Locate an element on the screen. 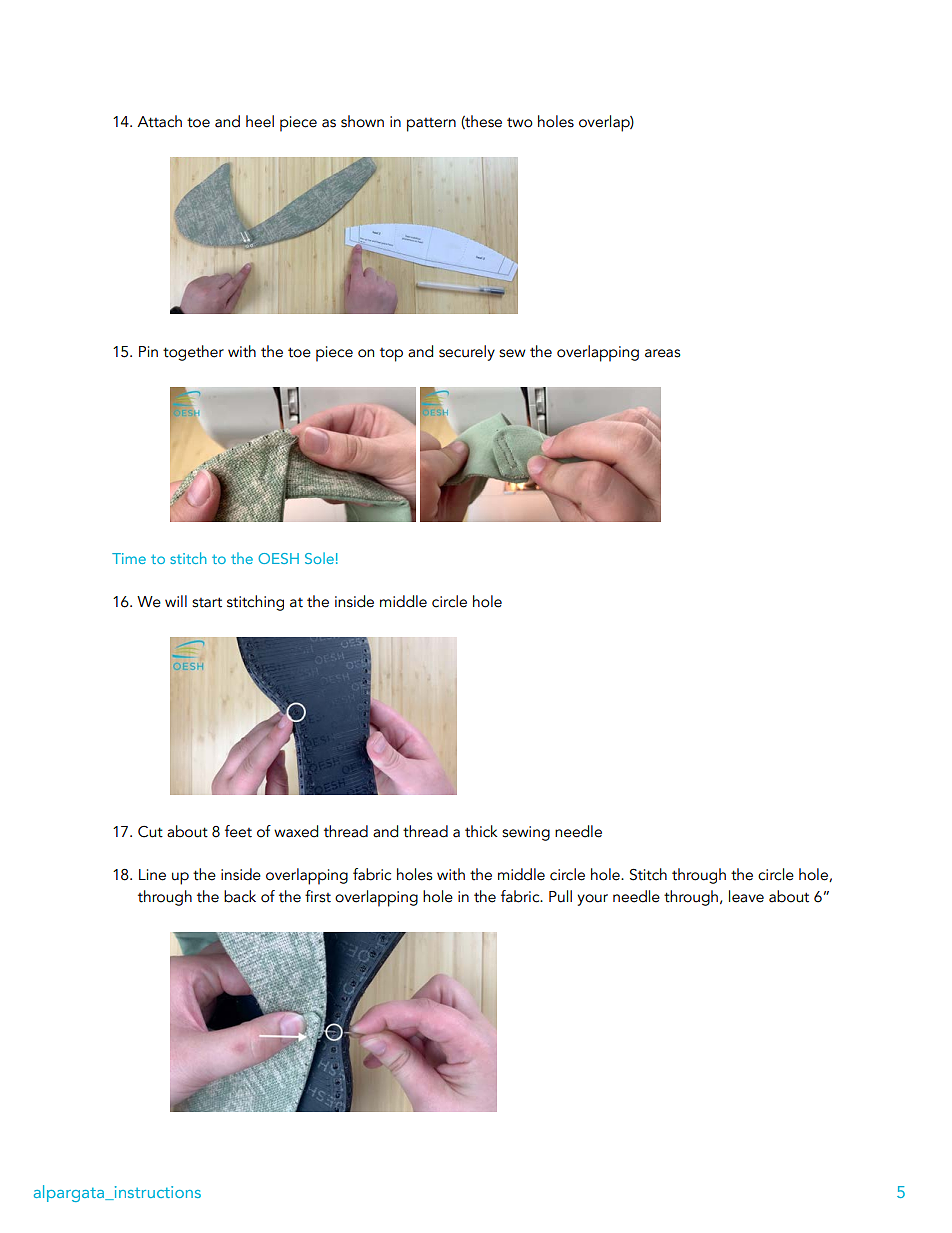  leave is located at coordinates (746, 896).
